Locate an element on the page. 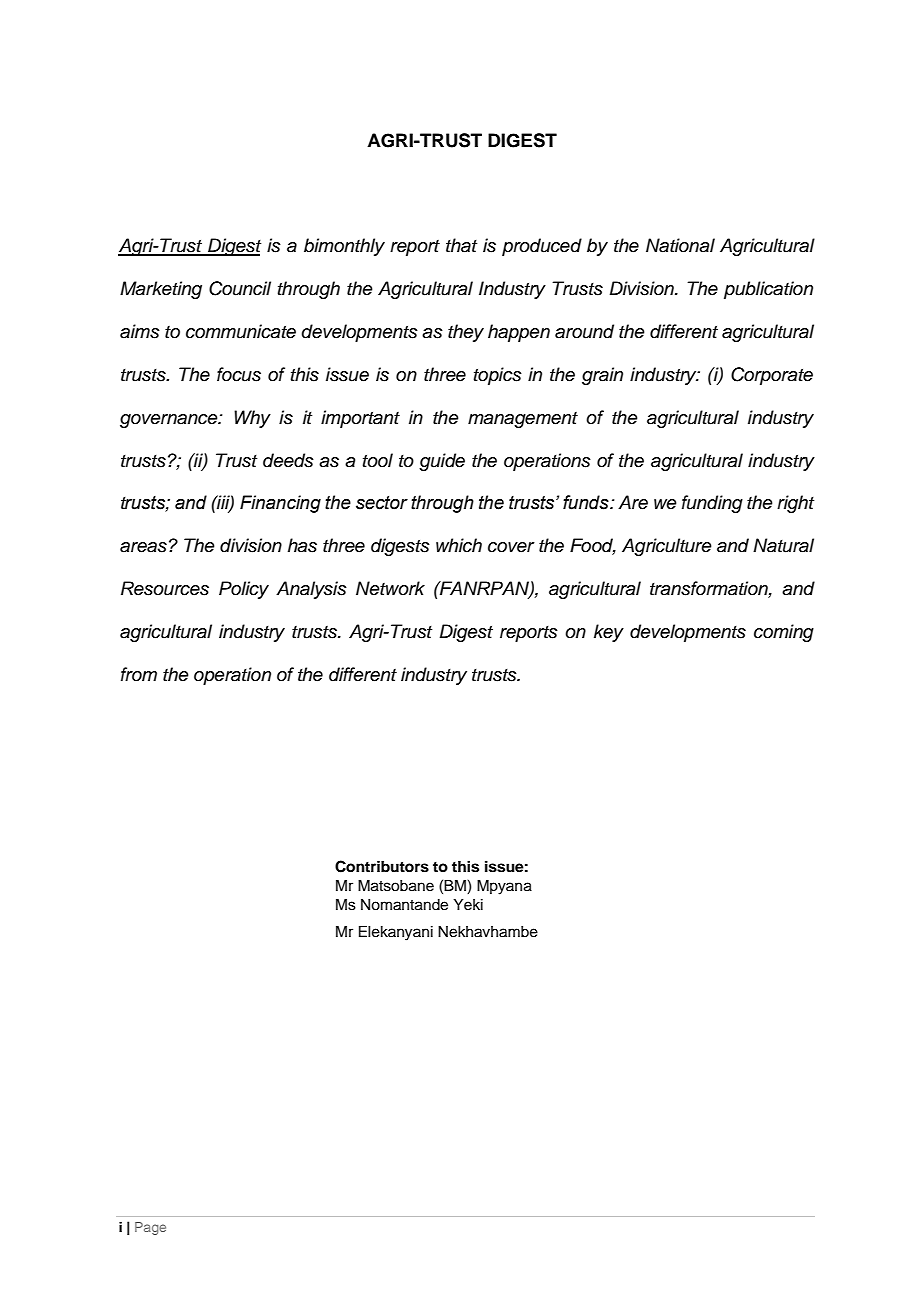 The height and width of the document is (1308, 924). Page is located at coordinates (150, 1228).
